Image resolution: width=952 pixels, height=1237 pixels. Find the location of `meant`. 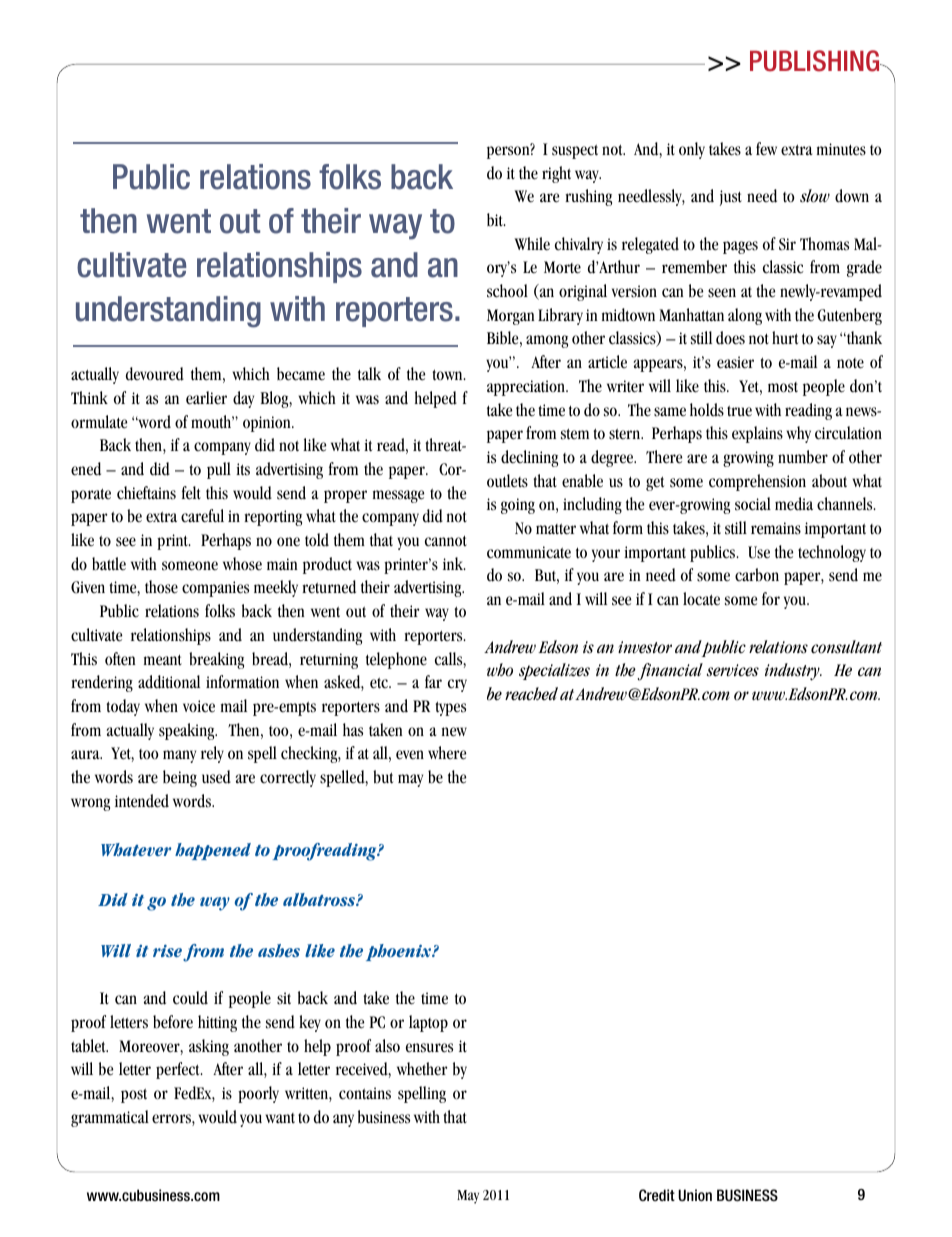

meant is located at coordinates (163, 660).
